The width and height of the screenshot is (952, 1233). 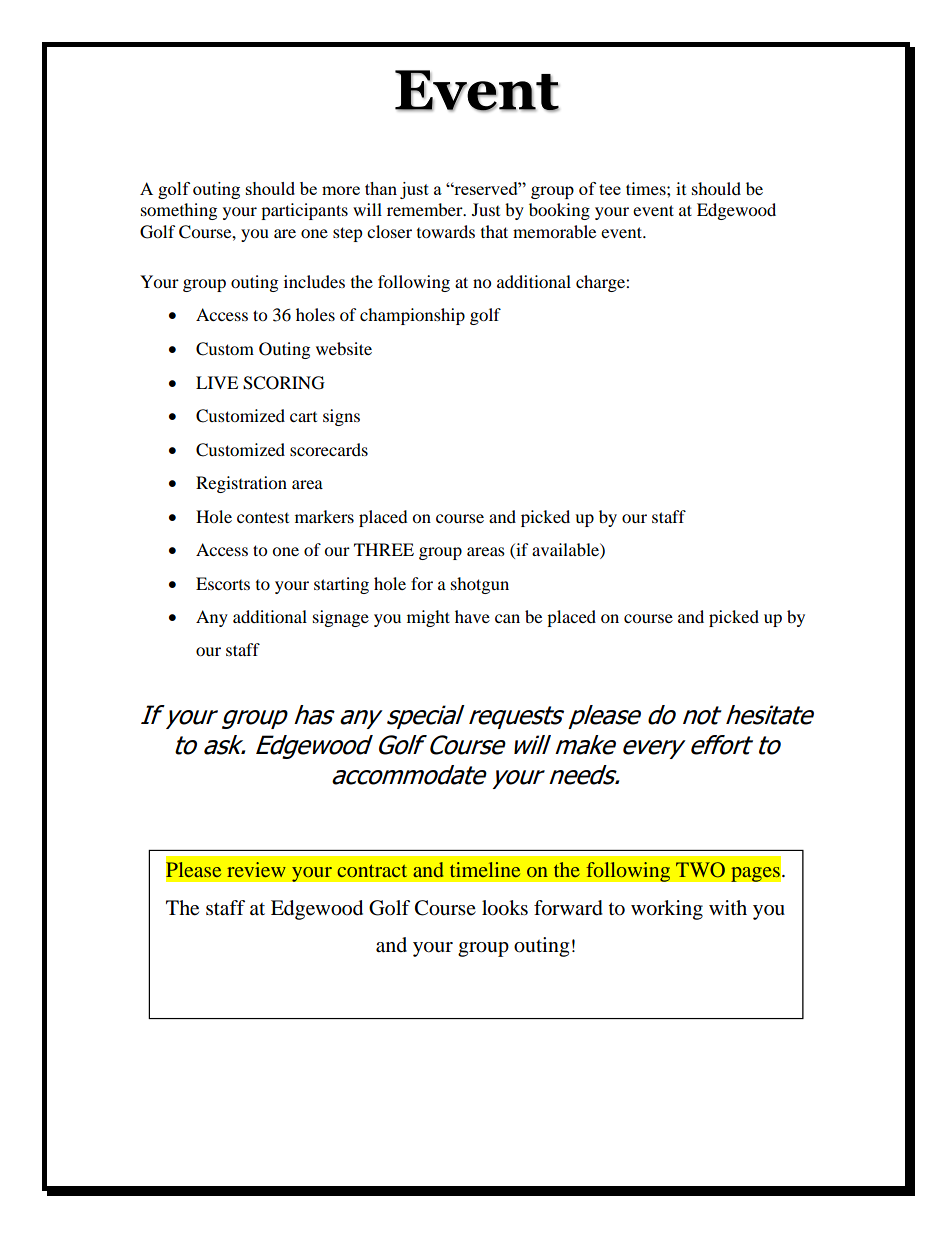 I want to click on review, so click(x=256, y=869).
